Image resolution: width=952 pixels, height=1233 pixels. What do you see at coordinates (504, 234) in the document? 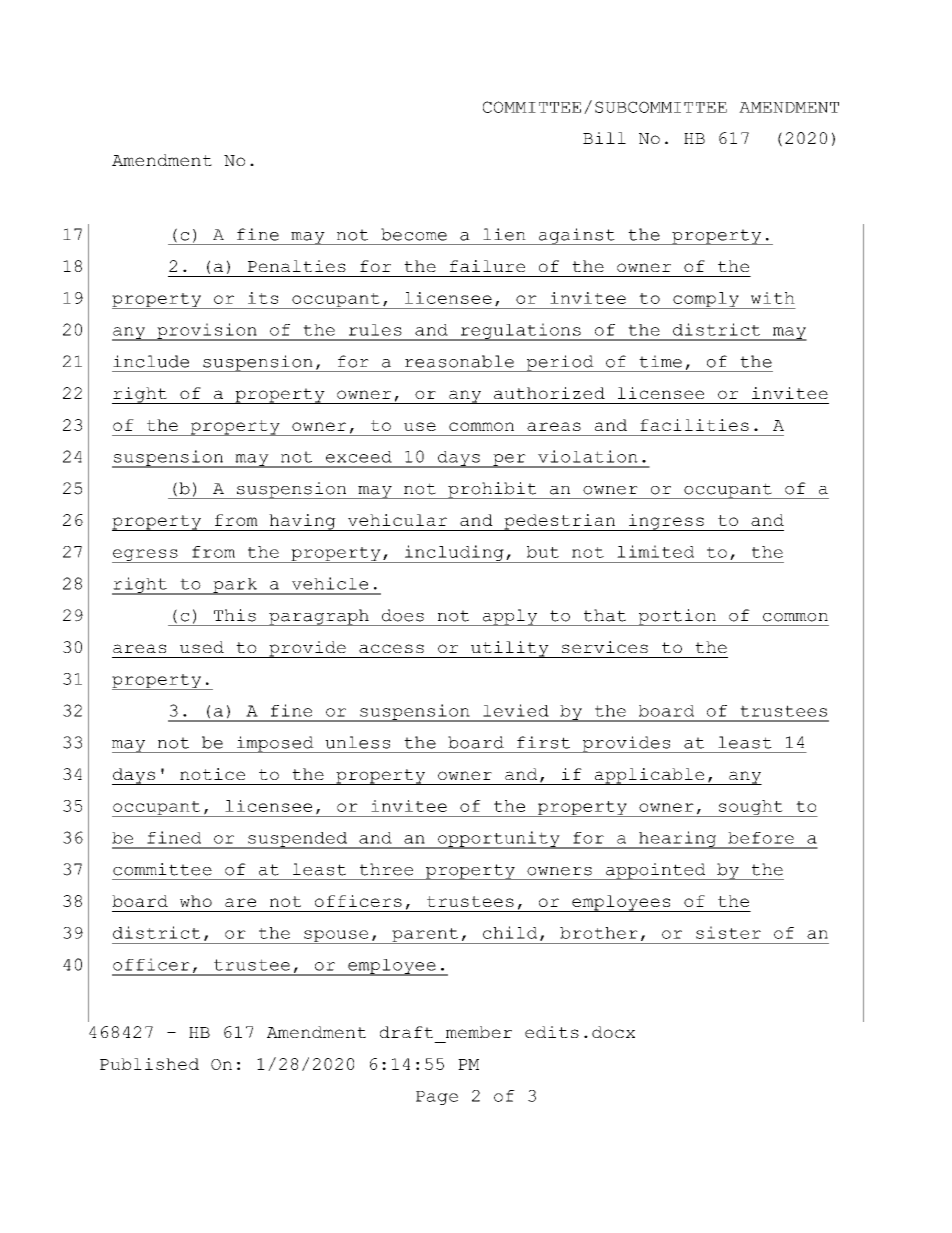
I see `lien` at bounding box center [504, 234].
